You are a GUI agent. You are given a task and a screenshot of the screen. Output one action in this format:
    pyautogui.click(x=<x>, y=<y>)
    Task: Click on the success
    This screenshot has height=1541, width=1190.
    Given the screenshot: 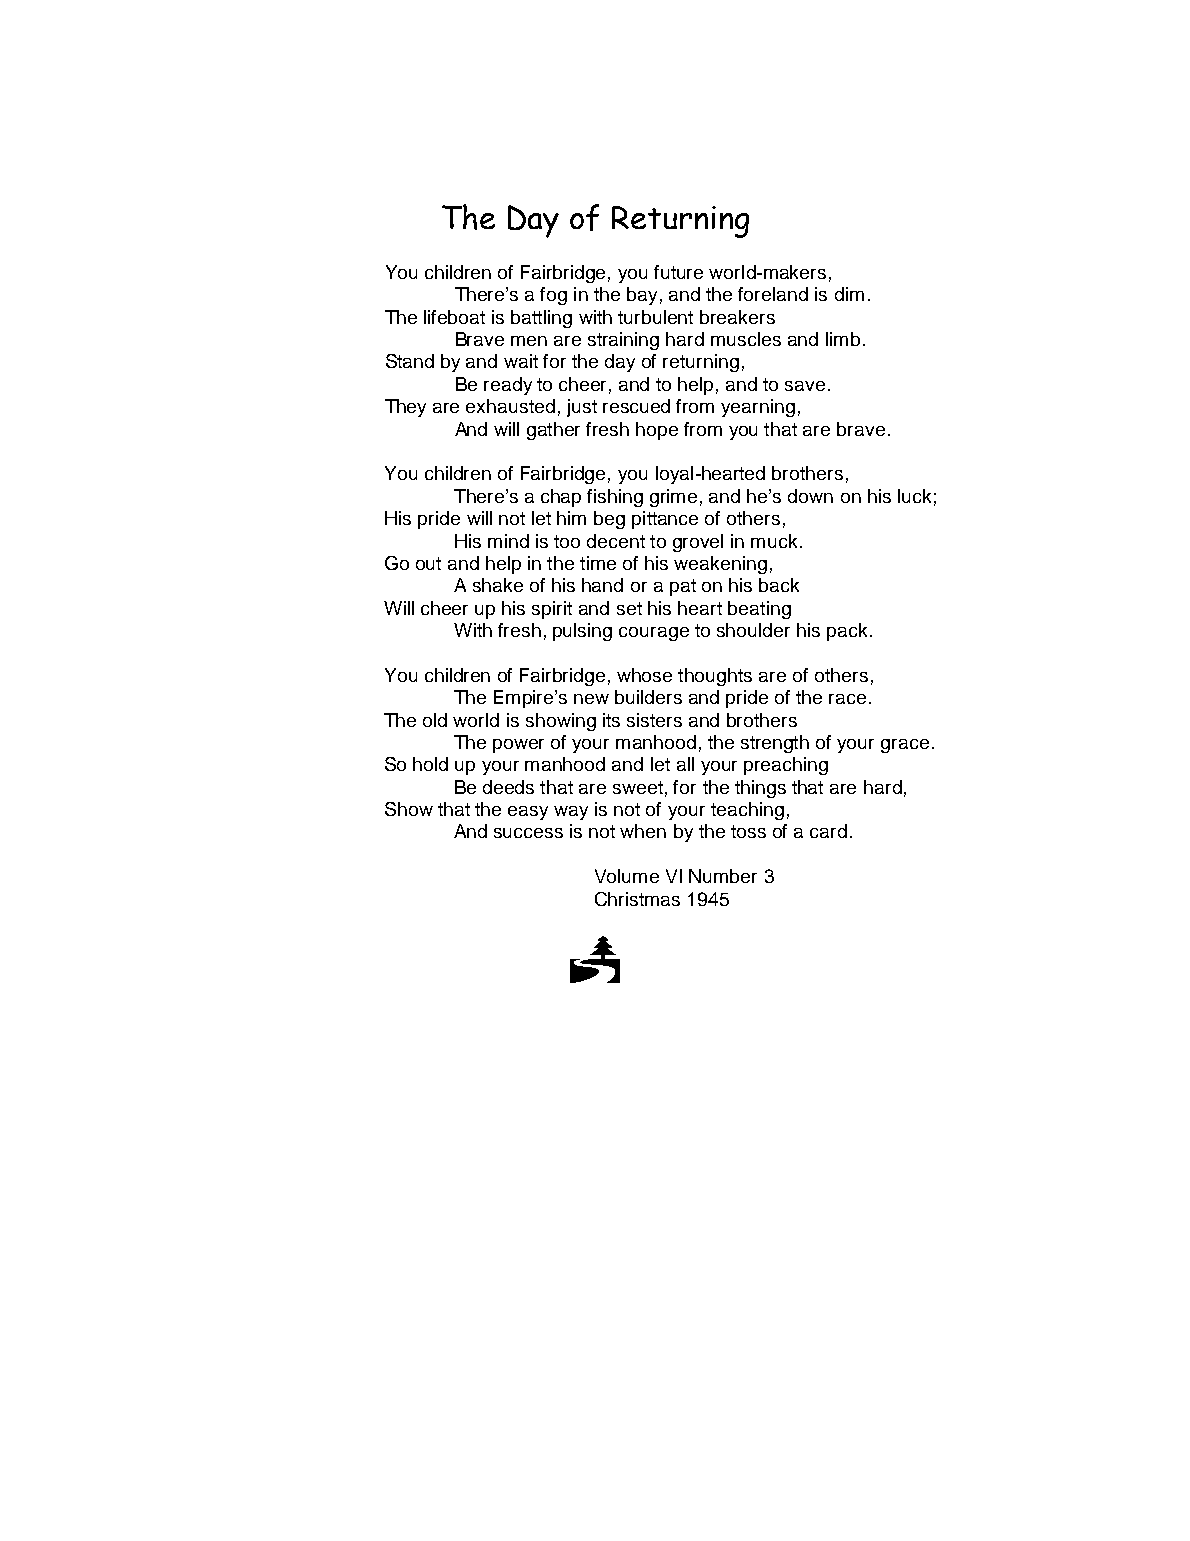 What is the action you would take?
    pyautogui.click(x=528, y=833)
